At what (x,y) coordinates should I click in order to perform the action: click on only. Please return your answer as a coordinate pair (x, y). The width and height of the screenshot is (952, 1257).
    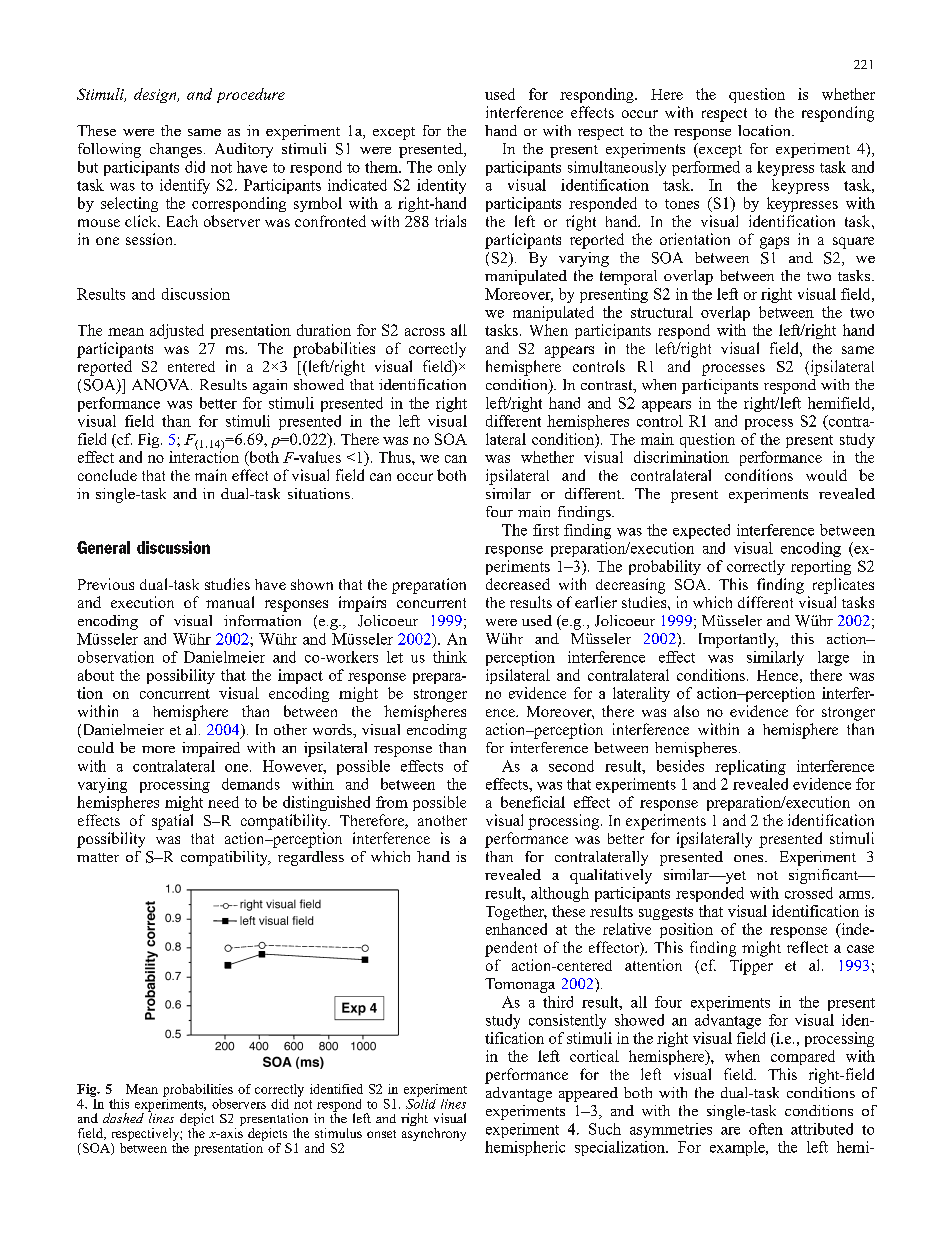
    Looking at the image, I should click on (452, 168).
